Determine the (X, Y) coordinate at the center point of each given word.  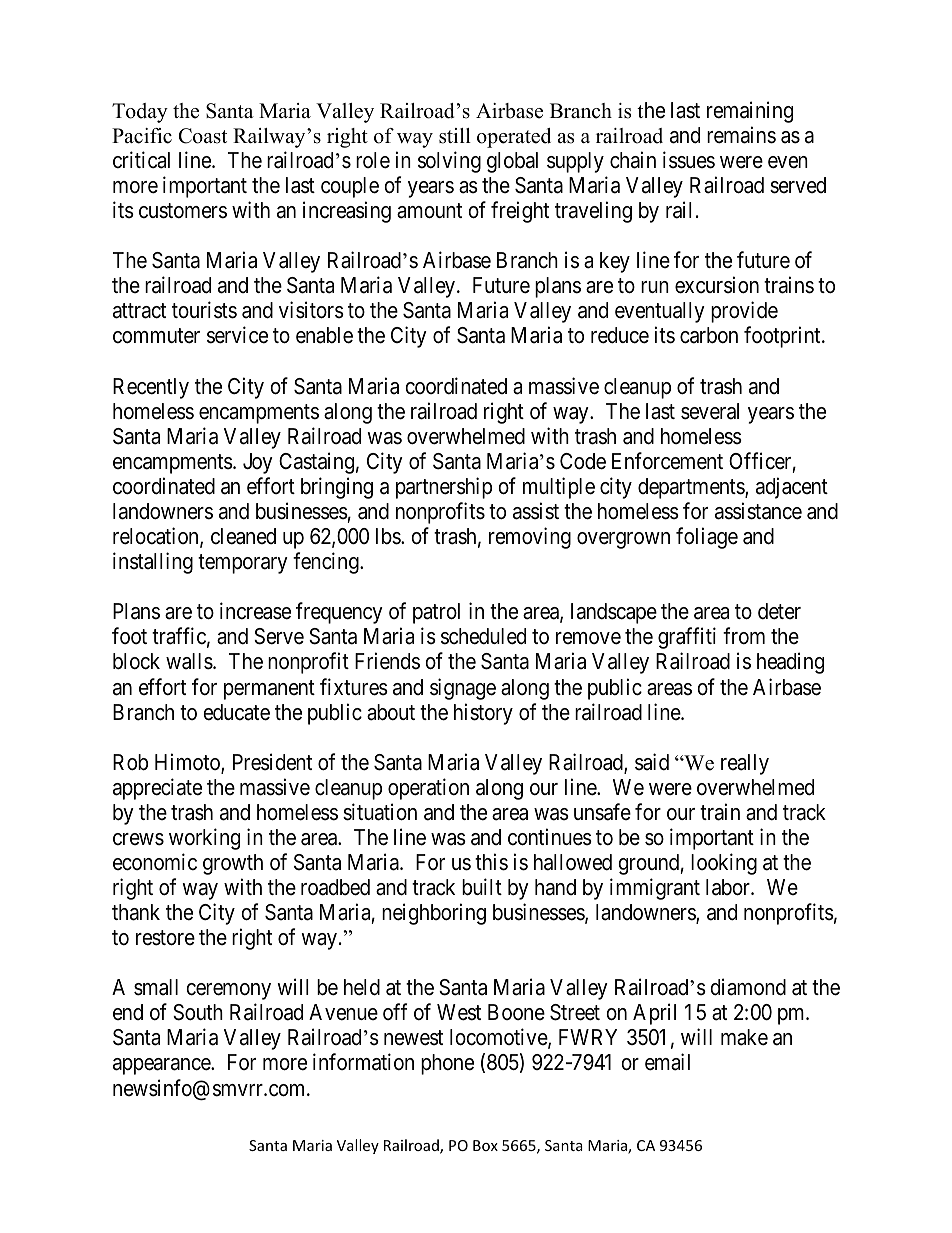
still (455, 136)
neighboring (434, 914)
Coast (203, 136)
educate (236, 712)
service (237, 335)
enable (324, 335)
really (745, 764)
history (483, 714)
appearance (162, 1066)
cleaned (243, 536)
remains (741, 135)
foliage (707, 538)
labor (729, 887)
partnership (444, 488)
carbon (709, 335)
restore (165, 938)
